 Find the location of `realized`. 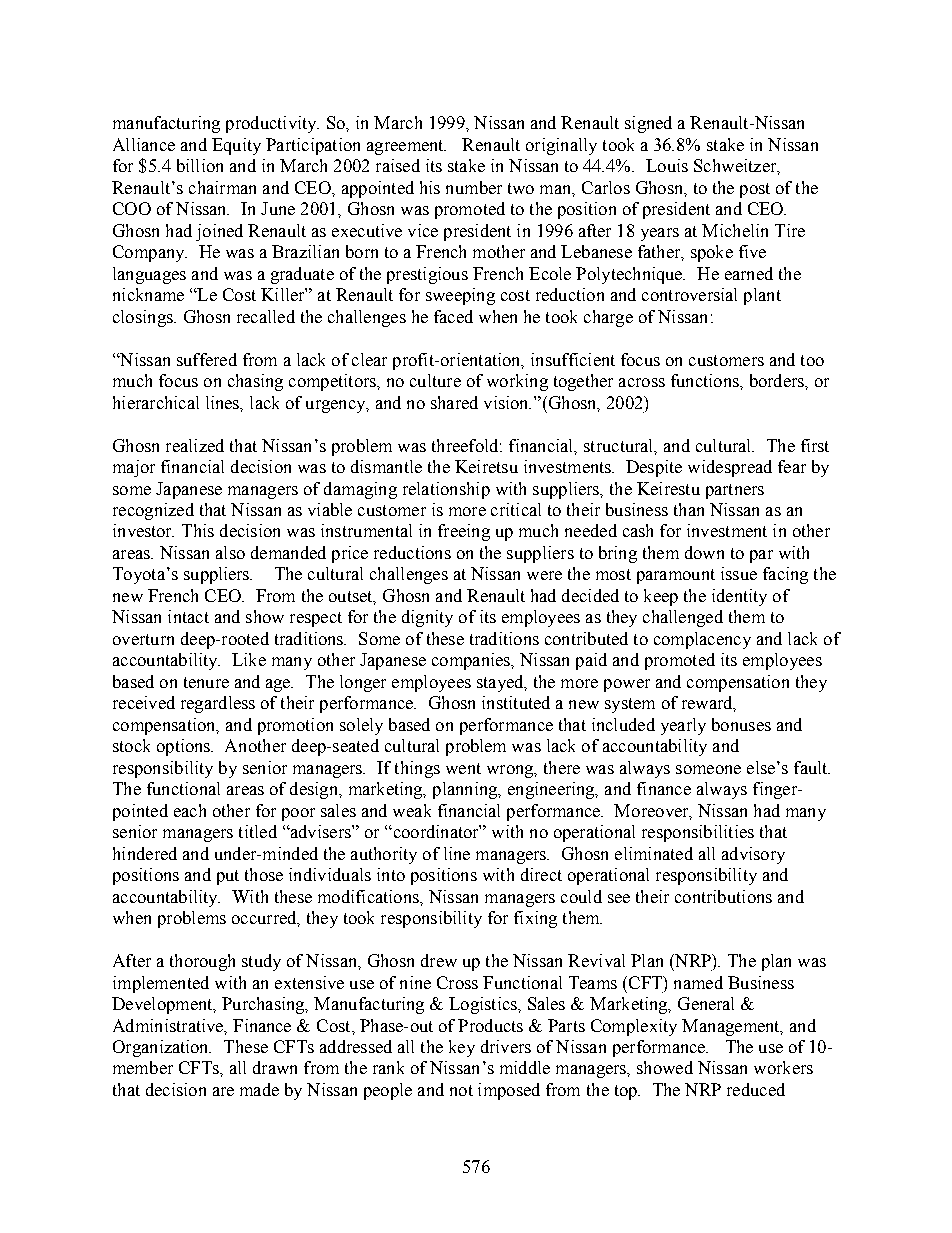

realized is located at coordinates (195, 445).
